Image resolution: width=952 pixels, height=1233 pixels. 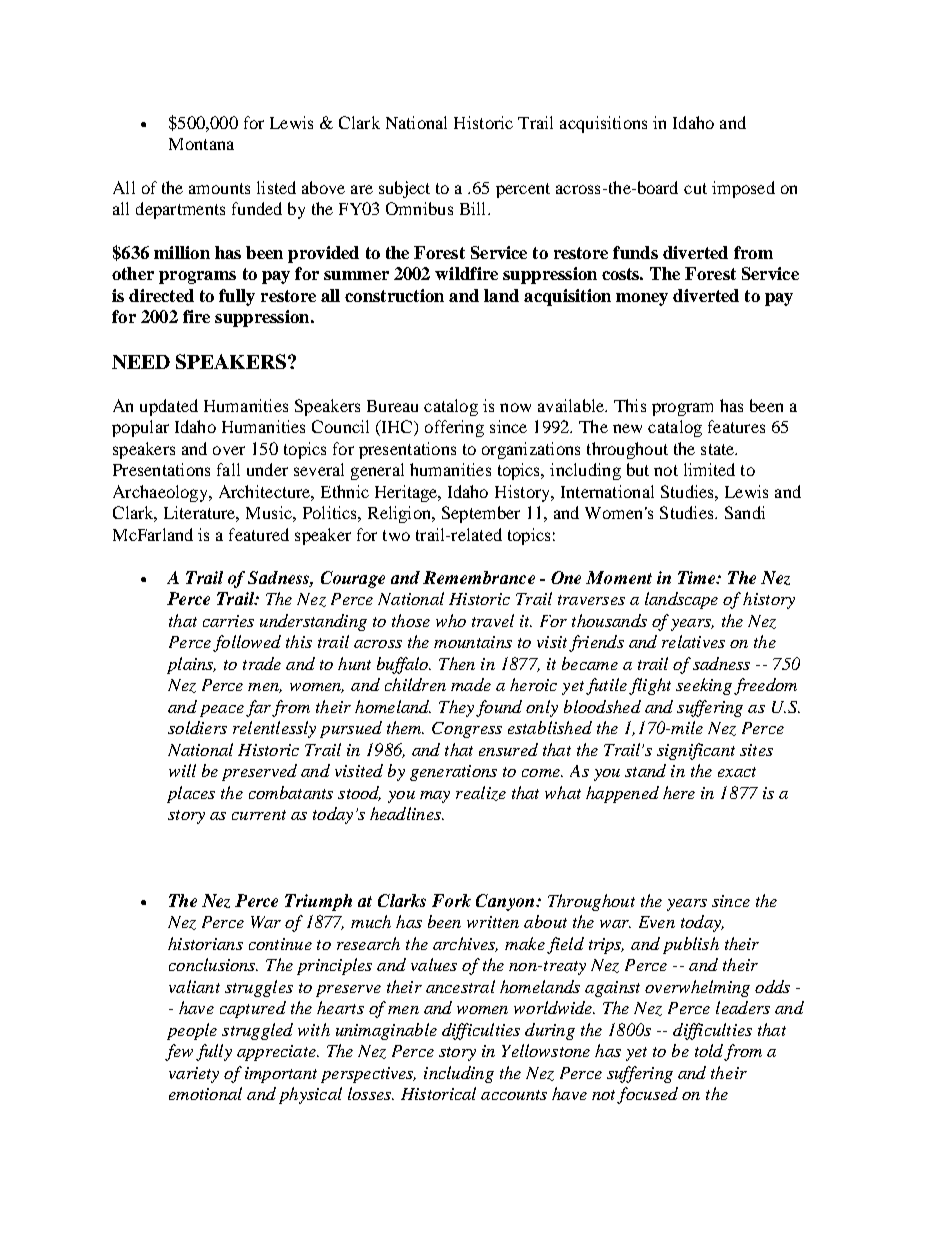 What do you see at coordinates (406, 813) in the screenshot?
I see `headlines` at bounding box center [406, 813].
